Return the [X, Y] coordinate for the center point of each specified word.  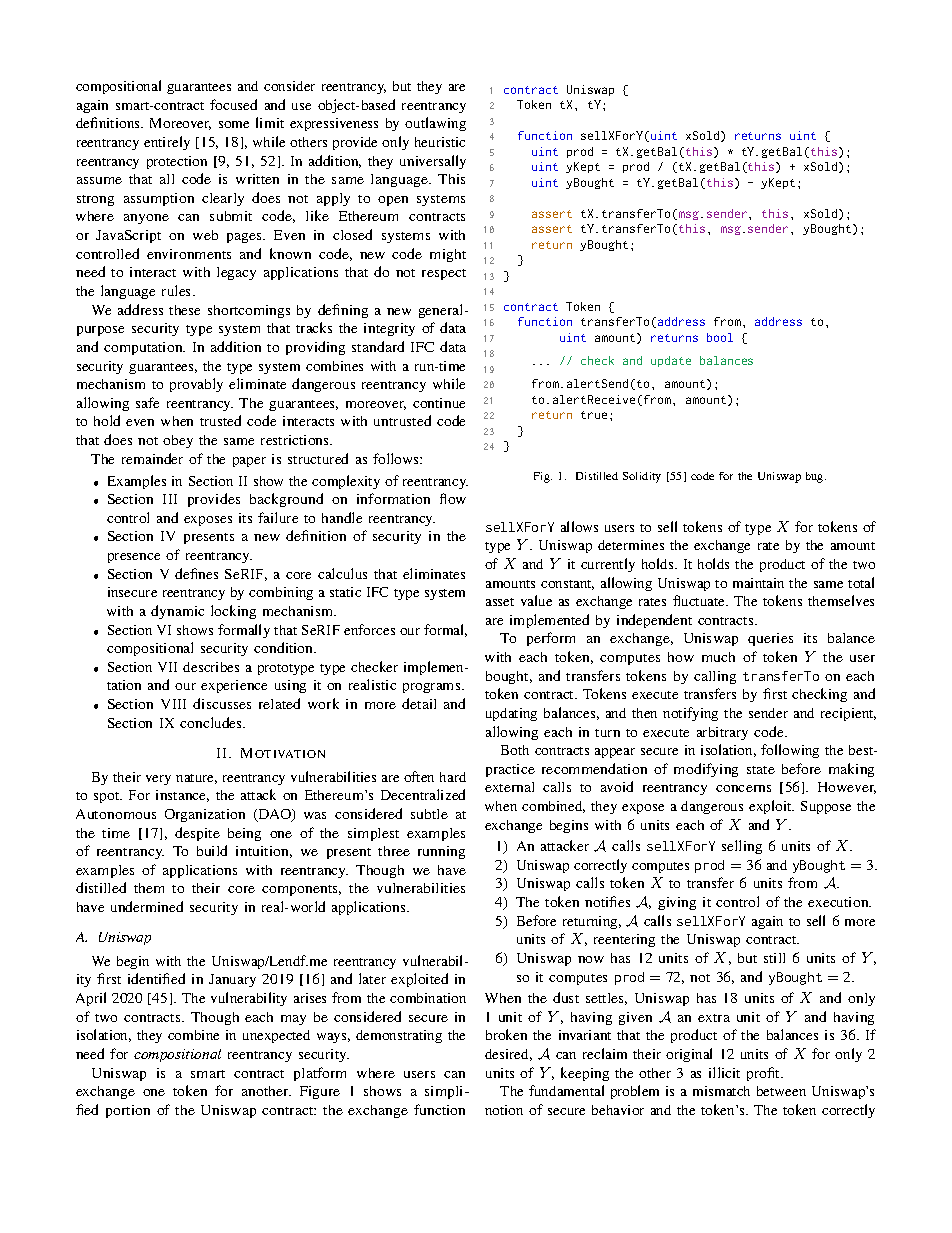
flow [453, 498]
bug [816, 477]
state [761, 770]
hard [453, 777]
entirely [167, 143]
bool [720, 337]
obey [178, 441]
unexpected [276, 1036]
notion [504, 1110]
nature [196, 779]
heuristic [440, 142]
